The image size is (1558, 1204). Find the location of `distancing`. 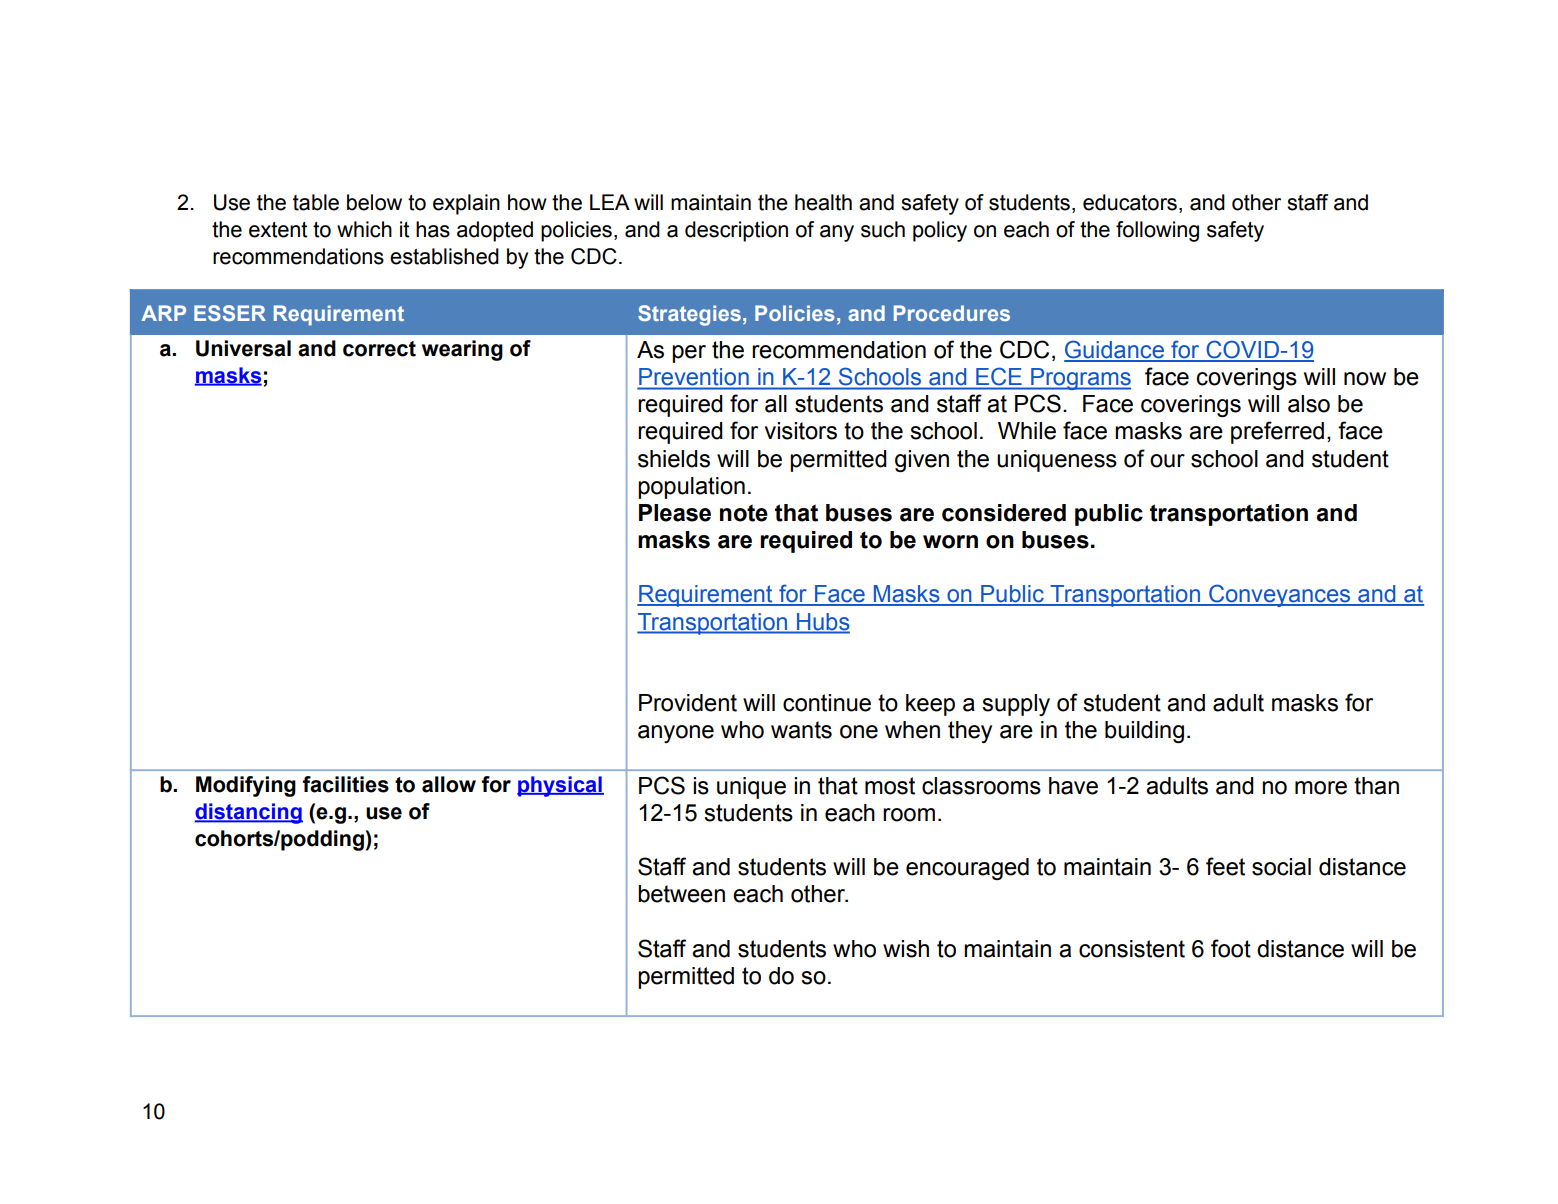

distancing is located at coordinates (249, 813).
